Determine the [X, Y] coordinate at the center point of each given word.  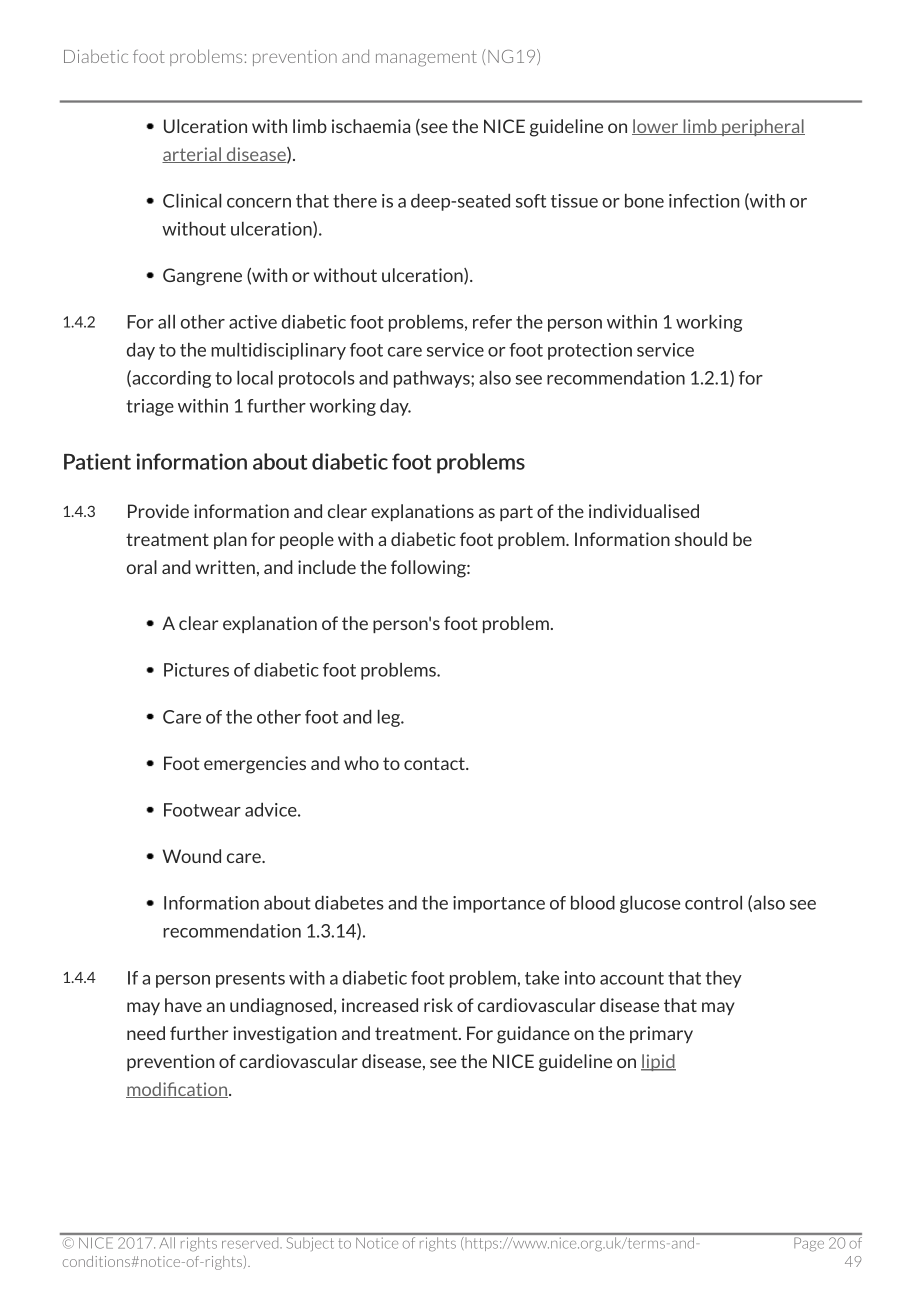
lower [656, 127]
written [225, 567]
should [701, 539]
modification [178, 1090]
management [426, 59]
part [516, 513]
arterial [192, 155]
